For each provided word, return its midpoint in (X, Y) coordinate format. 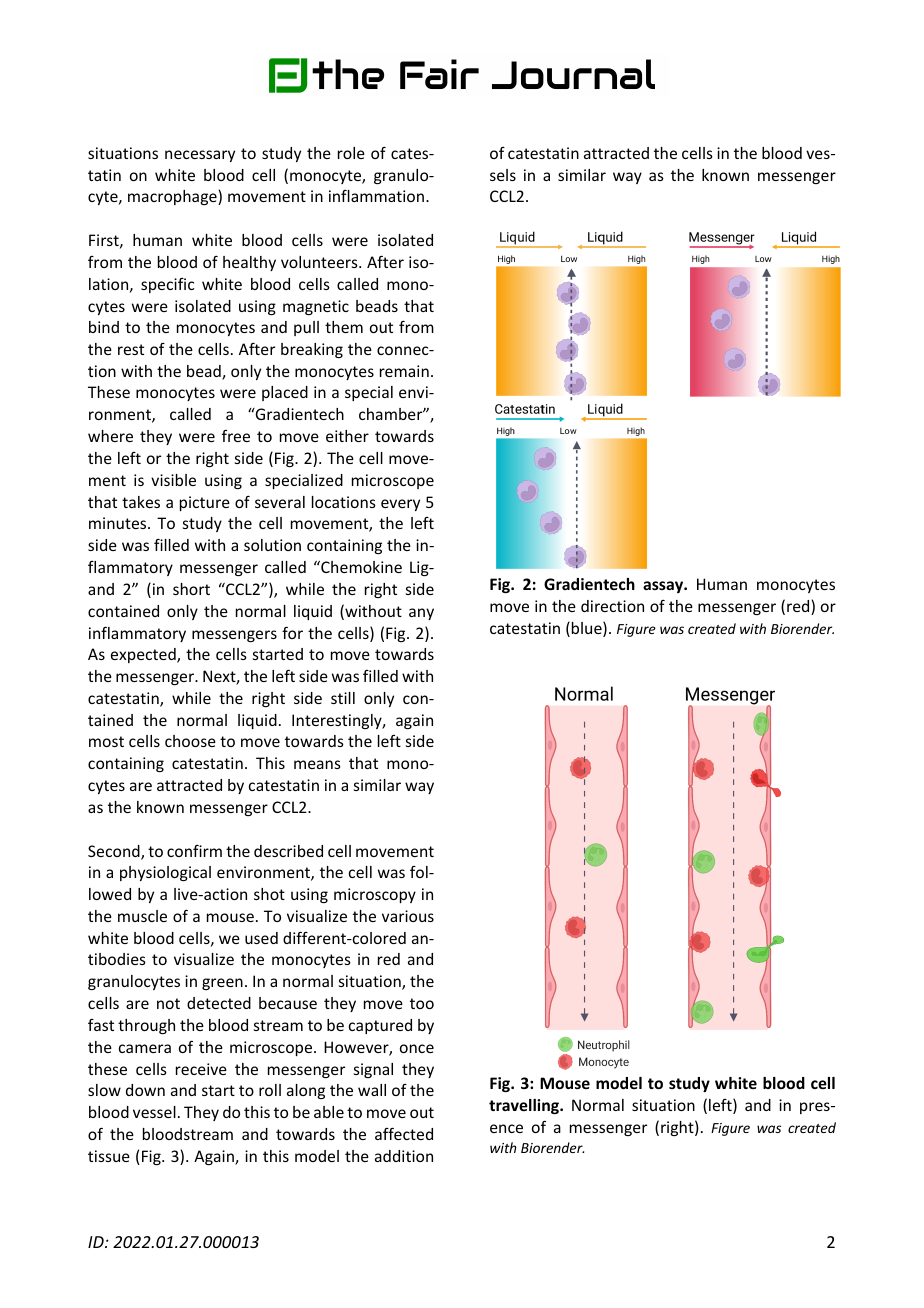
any (421, 614)
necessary (200, 156)
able (329, 1112)
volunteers (320, 262)
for (292, 632)
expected (144, 655)
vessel (154, 1112)
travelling (525, 1106)
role (351, 153)
